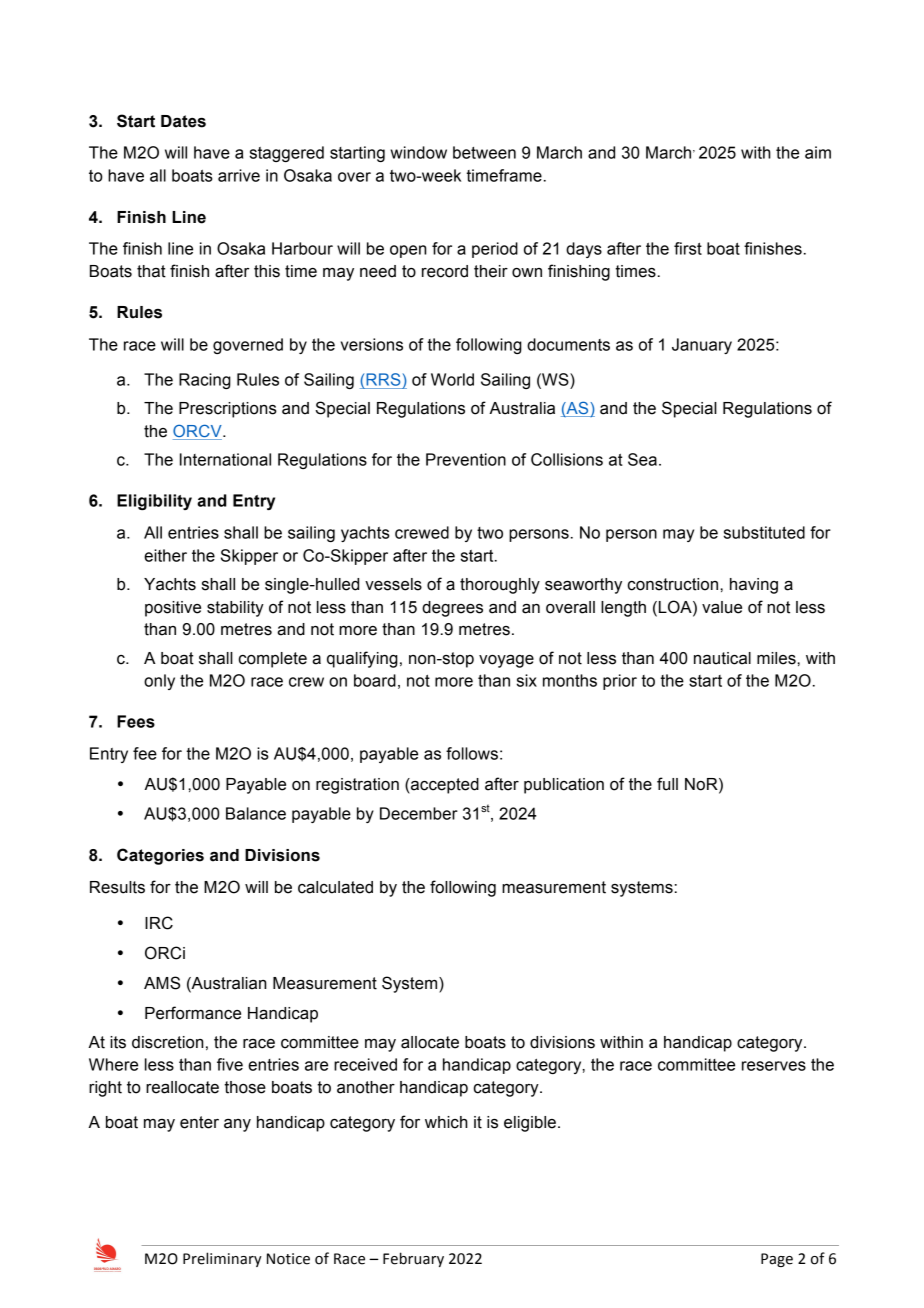  Describe the element at coordinates (506, 661) in the document. I see `voyage` at that location.
